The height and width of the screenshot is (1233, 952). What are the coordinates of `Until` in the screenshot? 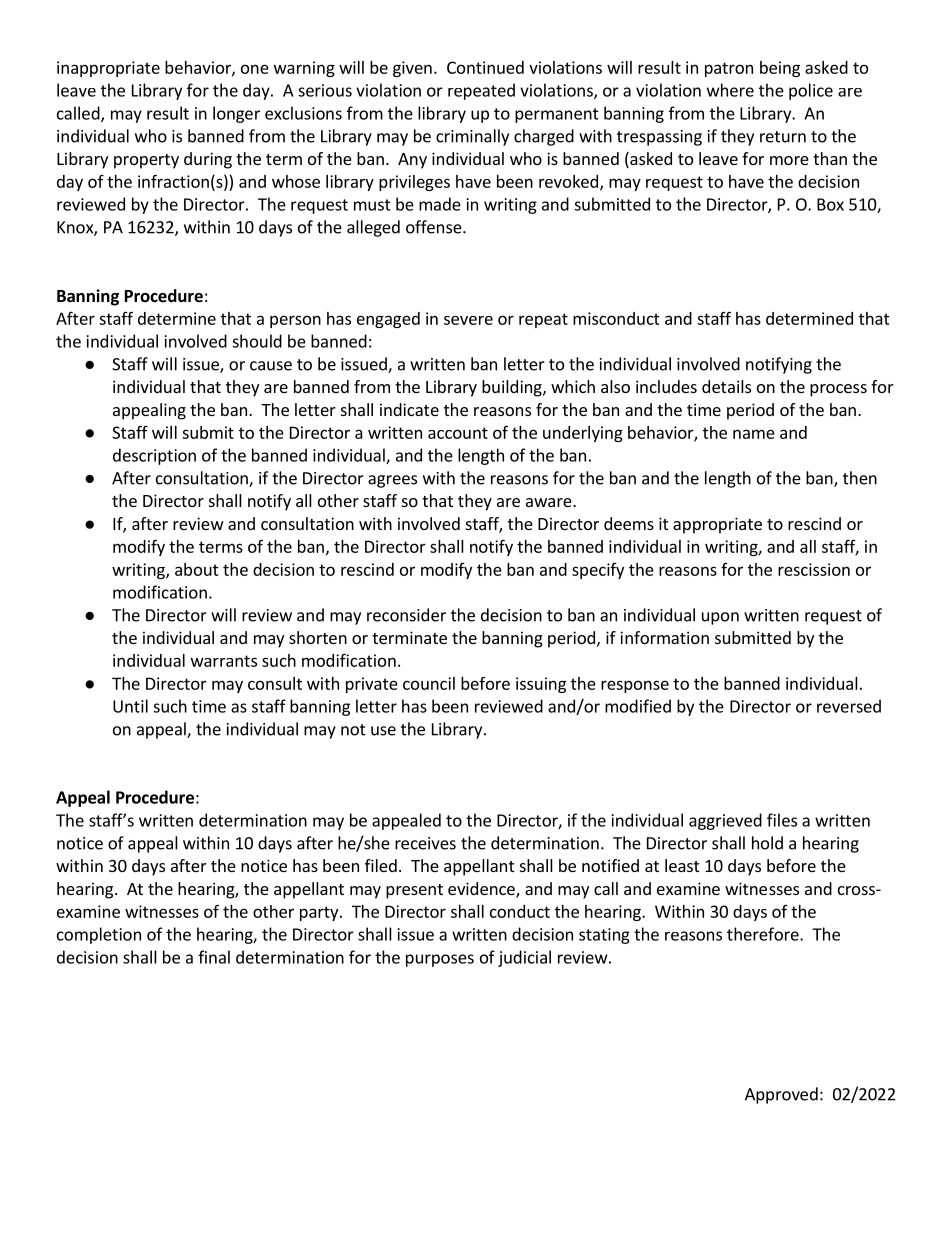 It's located at (130, 706).
